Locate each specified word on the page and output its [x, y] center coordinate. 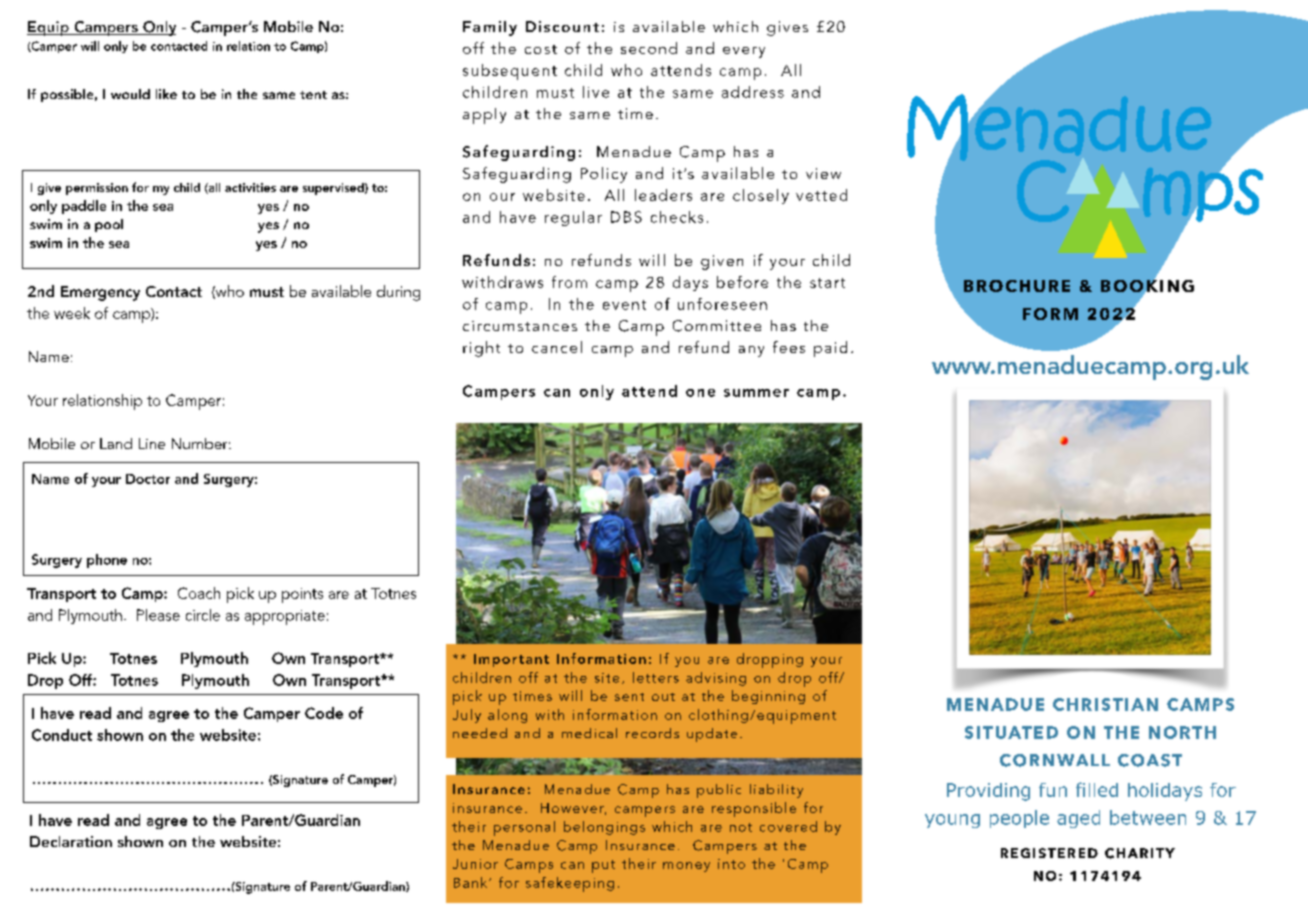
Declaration [71, 841]
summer [756, 393]
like [166, 94]
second [649, 48]
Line [152, 443]
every [744, 52]
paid [830, 349]
